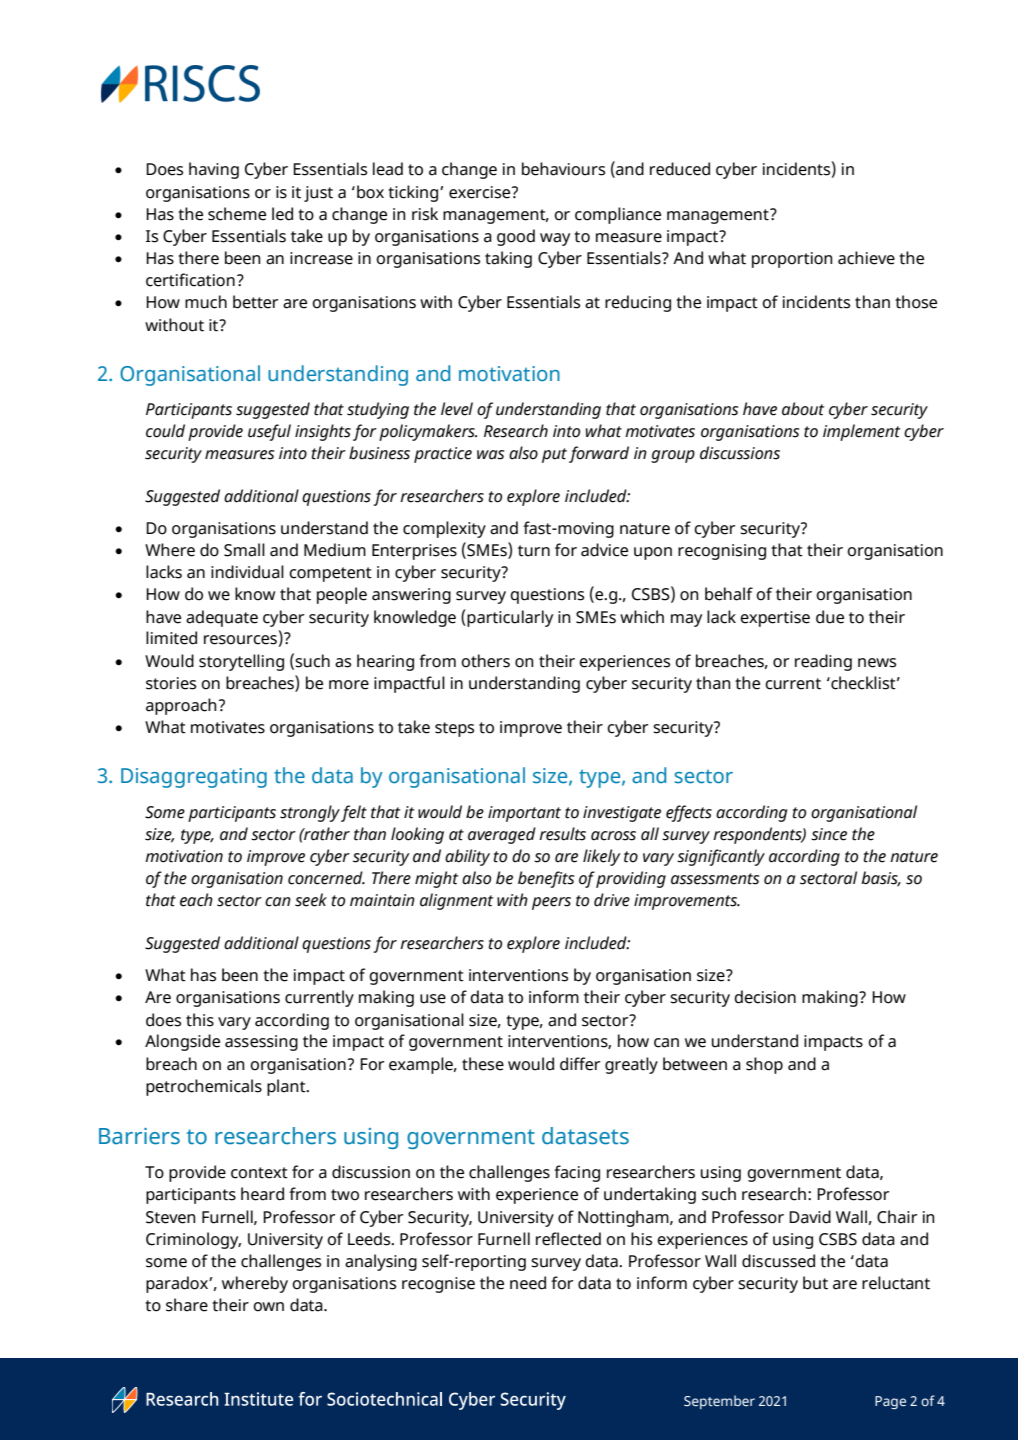 This image has width=1018, height=1440. I want to click on peers, so click(551, 903).
